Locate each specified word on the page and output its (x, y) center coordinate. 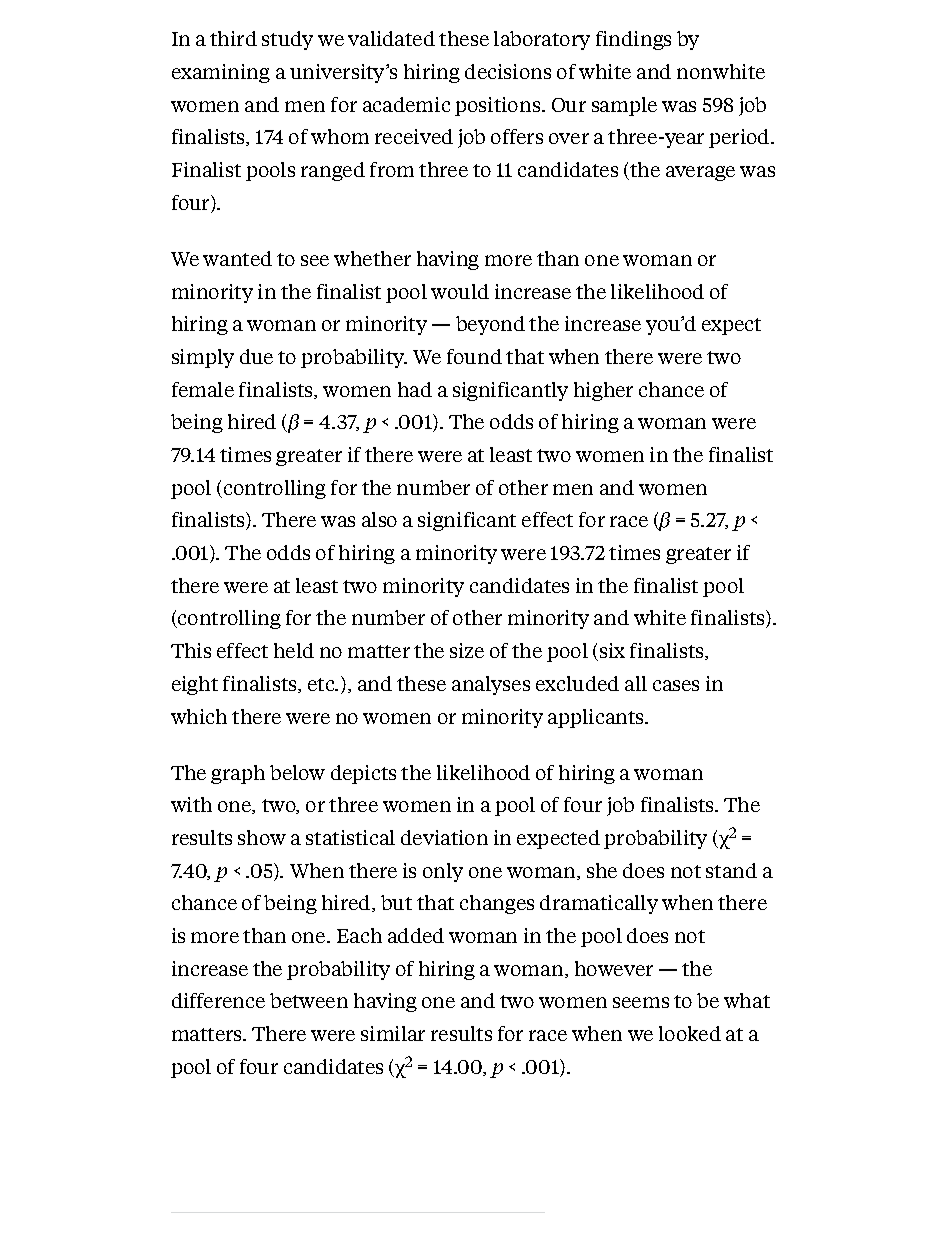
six (611, 652)
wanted (237, 258)
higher (603, 391)
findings (633, 40)
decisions (508, 71)
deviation (444, 837)
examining (221, 73)
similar (393, 1033)
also (379, 519)
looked (690, 1033)
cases (676, 685)
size (467, 650)
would (460, 291)
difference (218, 1000)
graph (238, 774)
